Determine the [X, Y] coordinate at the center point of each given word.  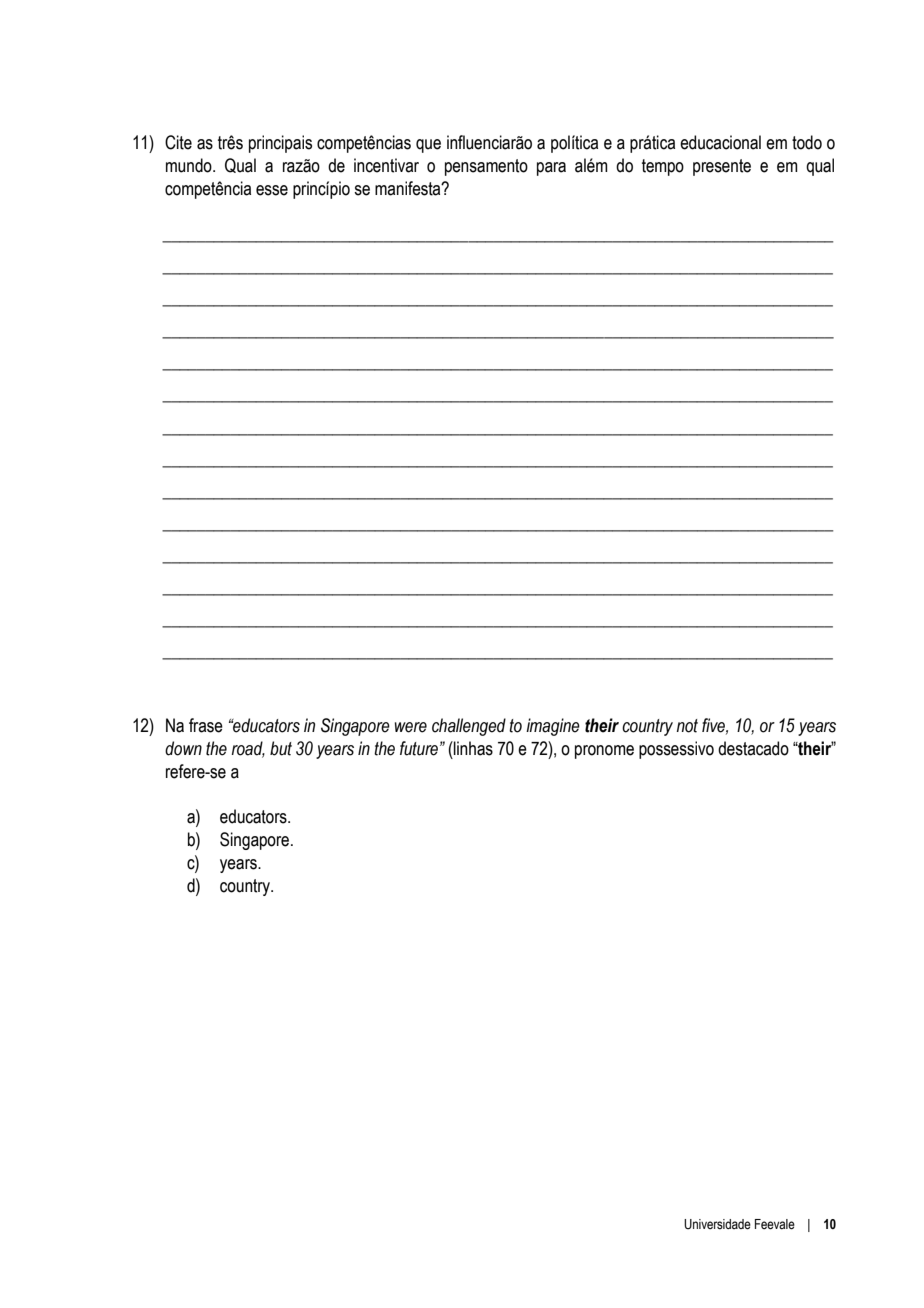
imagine [553, 727]
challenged [469, 727]
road [248, 749]
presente [722, 167]
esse [272, 190]
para [551, 169]
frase [206, 725]
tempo [663, 167]
